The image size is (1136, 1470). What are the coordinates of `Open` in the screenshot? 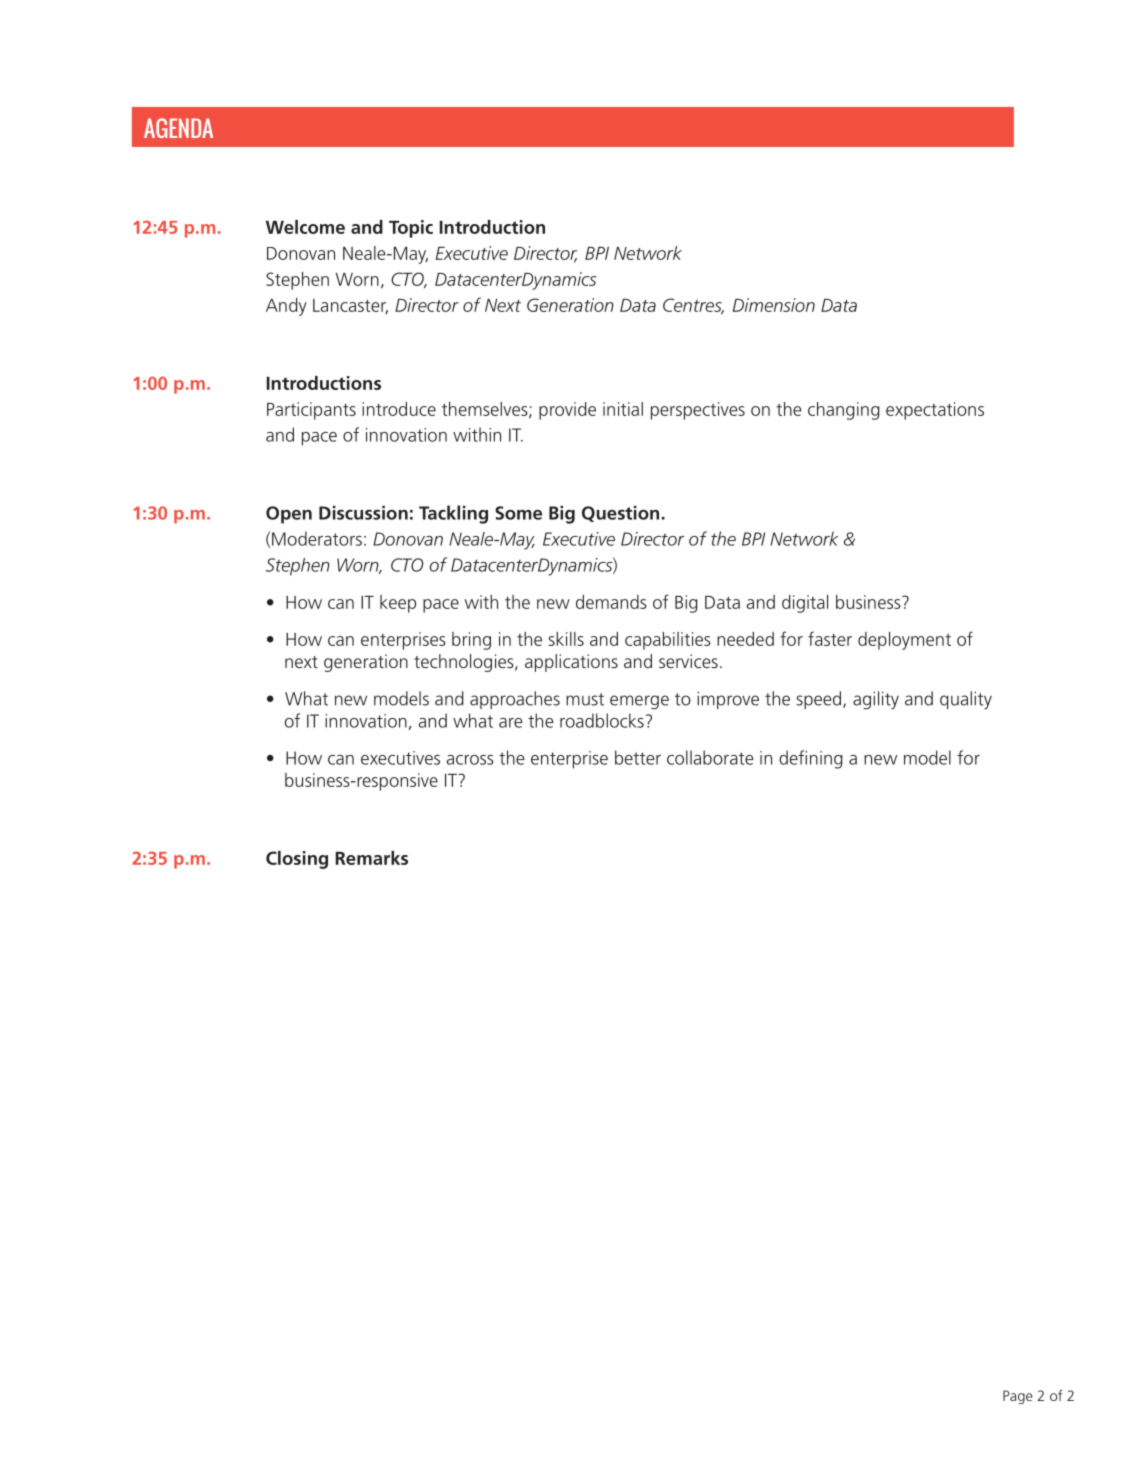 It's located at (289, 515).
